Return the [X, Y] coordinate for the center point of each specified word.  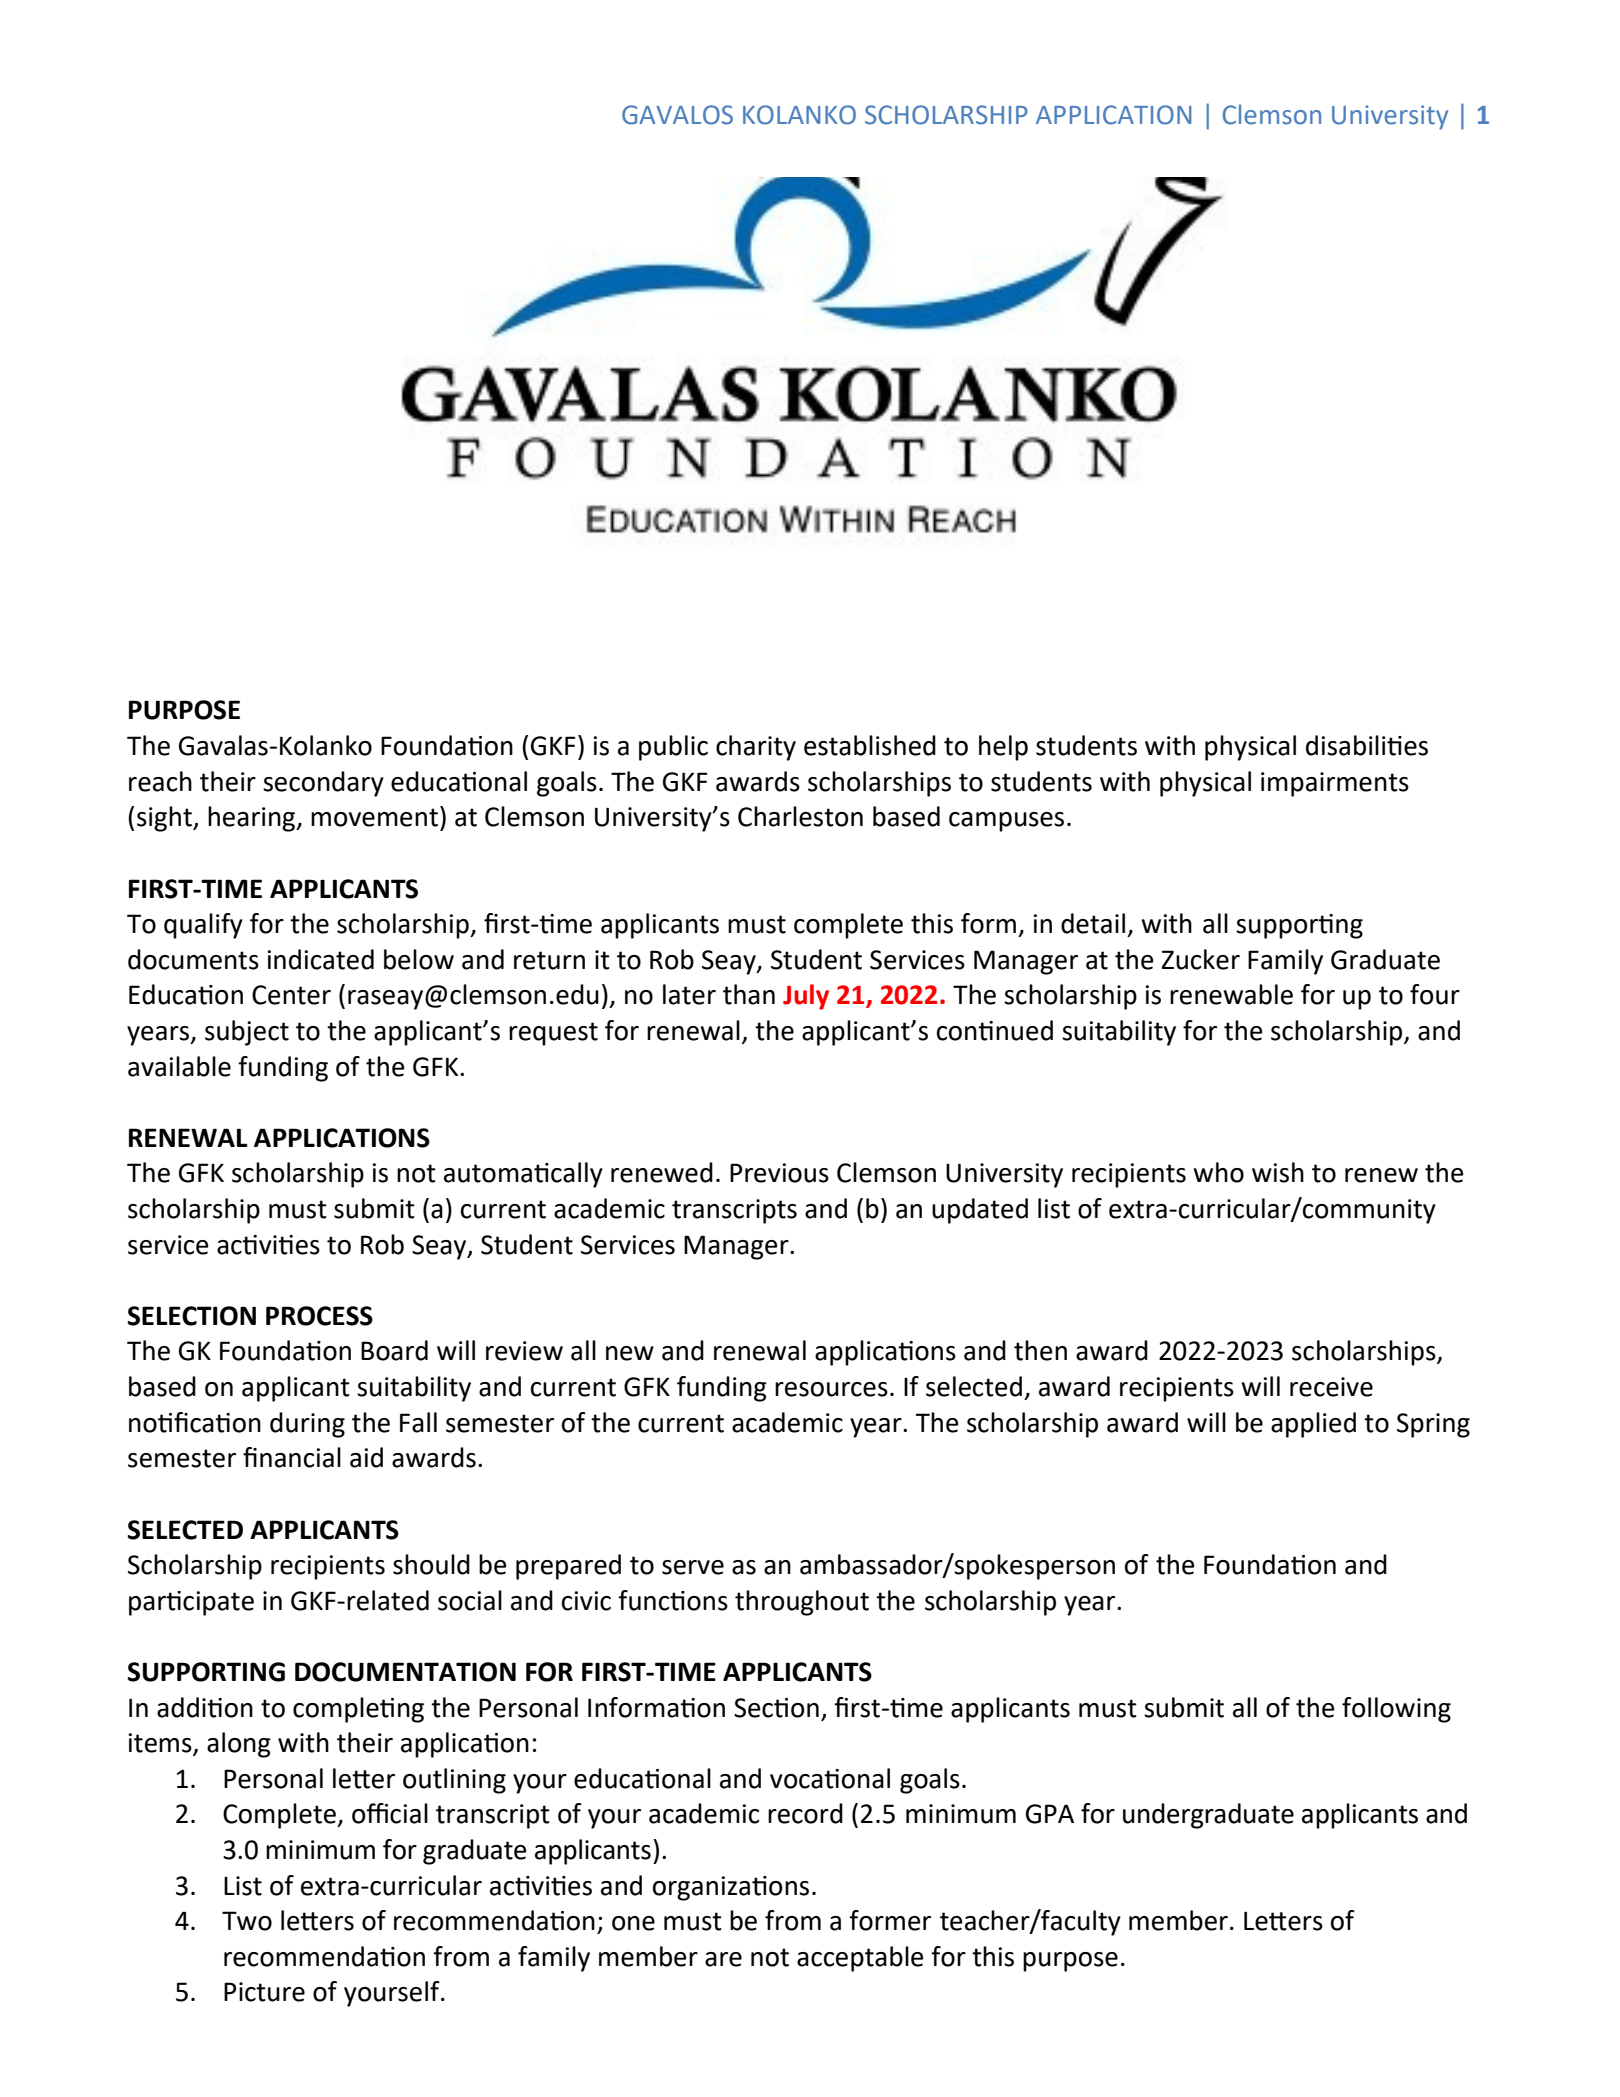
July [806, 997]
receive [1331, 1387]
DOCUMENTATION [405, 1672]
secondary [323, 784]
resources [831, 1389]
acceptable [860, 1959]
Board [394, 1350]
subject [247, 1033]
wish [1278, 1172]
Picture [264, 1992]
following [1396, 1710]
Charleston [800, 816]
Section [776, 1708]
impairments [1335, 784]
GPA [1050, 1814]
